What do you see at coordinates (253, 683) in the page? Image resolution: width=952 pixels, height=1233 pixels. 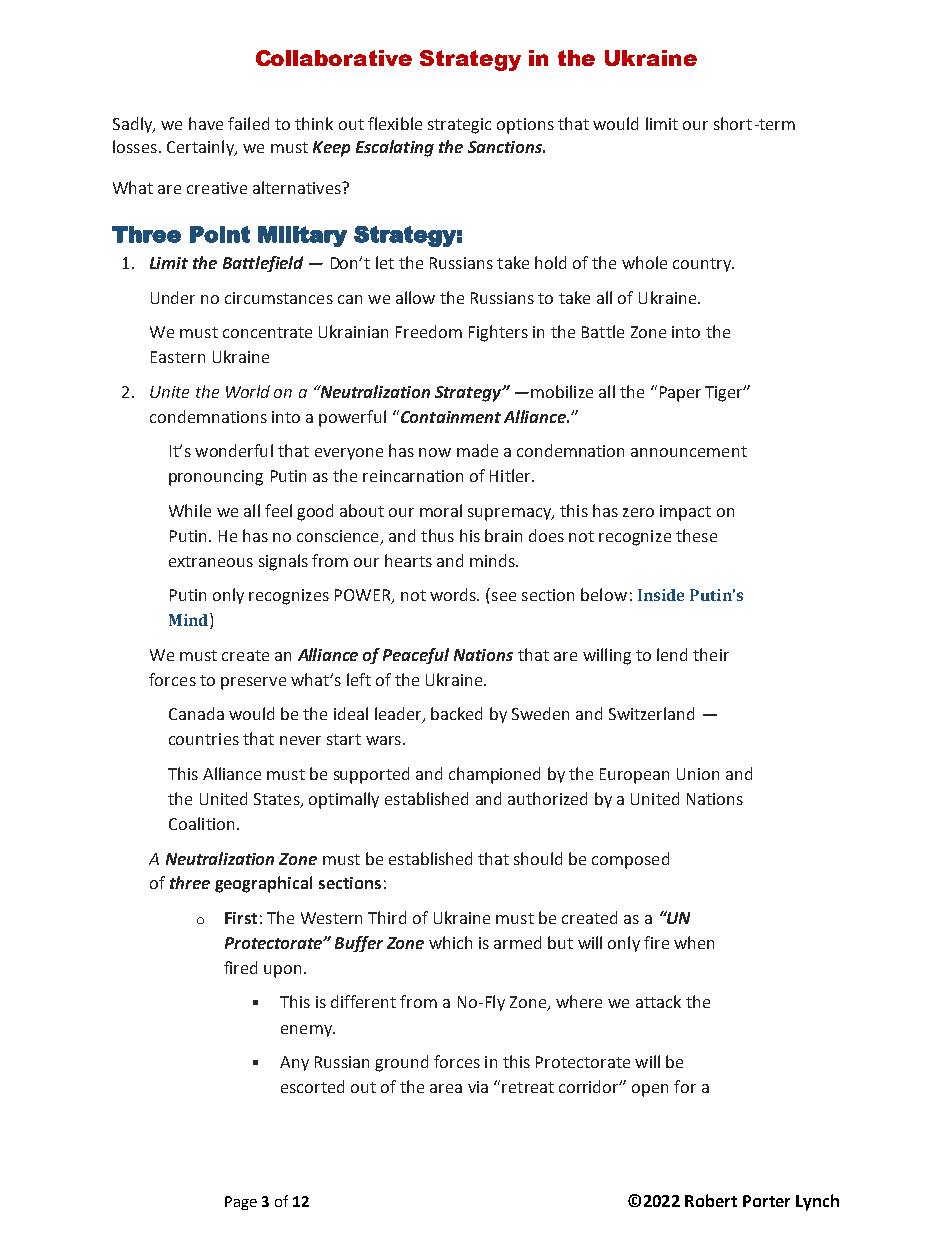 I see `preserve` at bounding box center [253, 683].
